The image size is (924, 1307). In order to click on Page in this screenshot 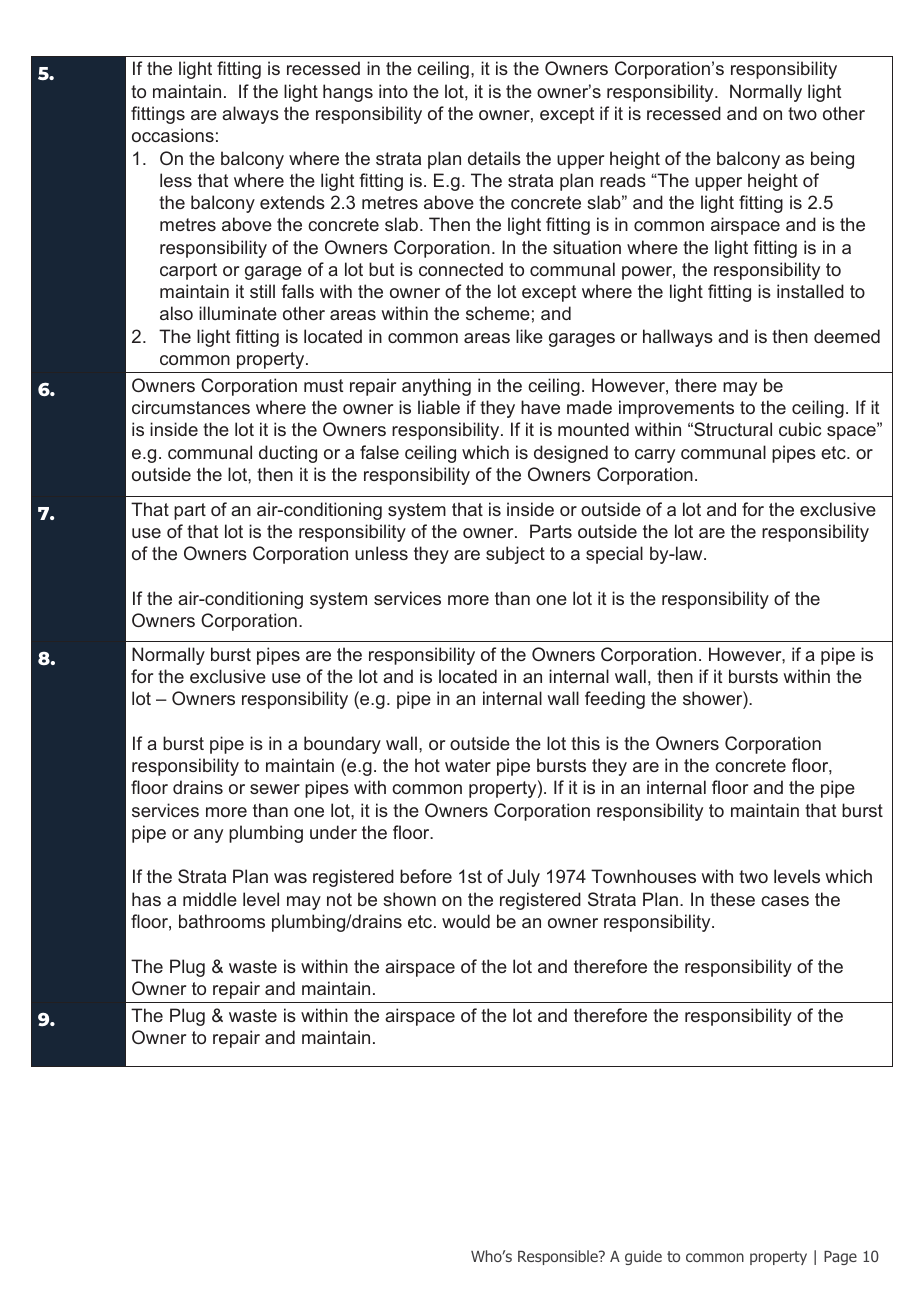, I will do `click(840, 1258)`.
